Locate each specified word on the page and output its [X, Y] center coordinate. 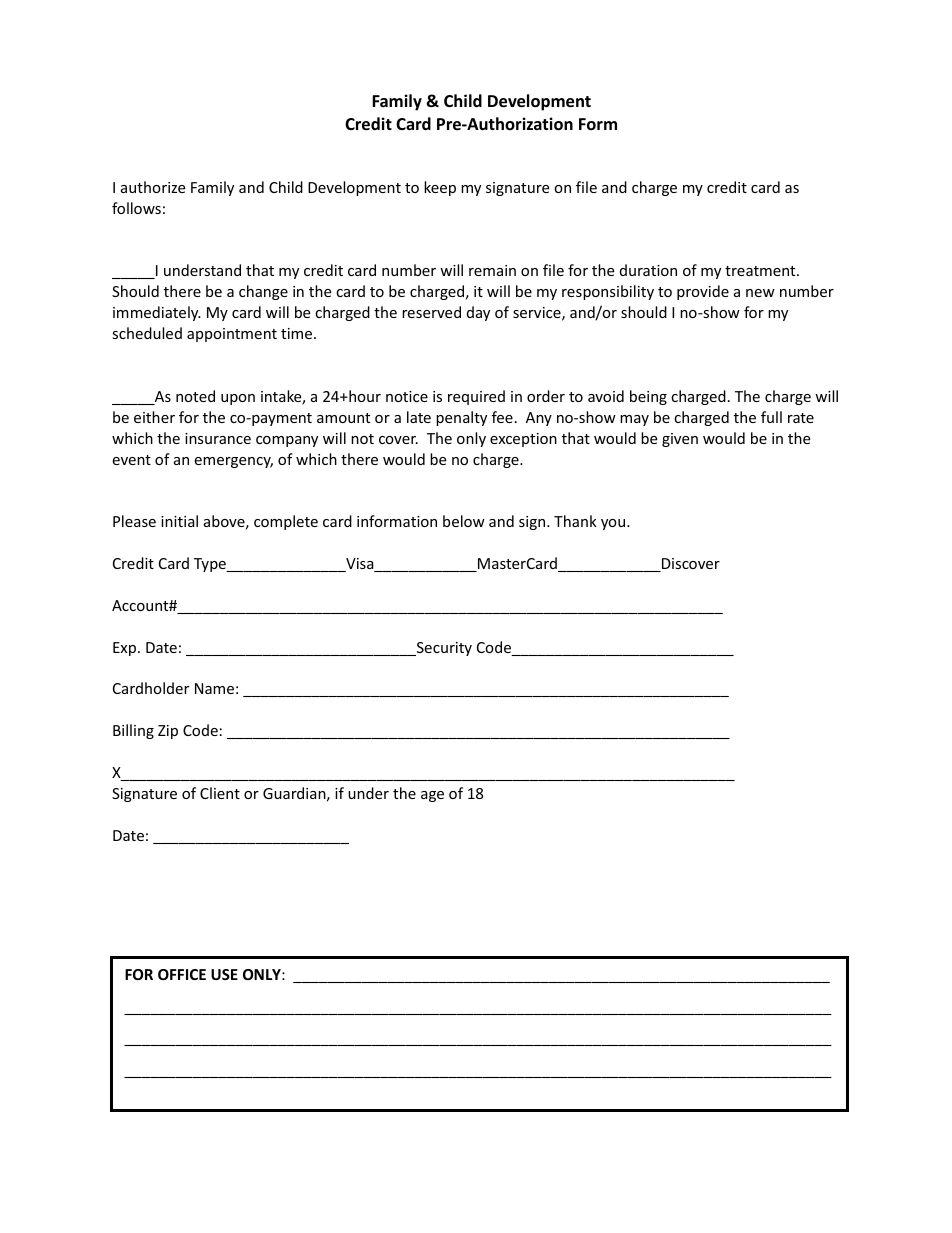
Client [220, 793]
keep [440, 188]
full [771, 417]
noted [195, 396]
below [464, 521]
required [476, 397]
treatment [761, 271]
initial [179, 521]
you [614, 524]
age [432, 796]
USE [224, 974]
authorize [153, 187]
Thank [575, 521]
